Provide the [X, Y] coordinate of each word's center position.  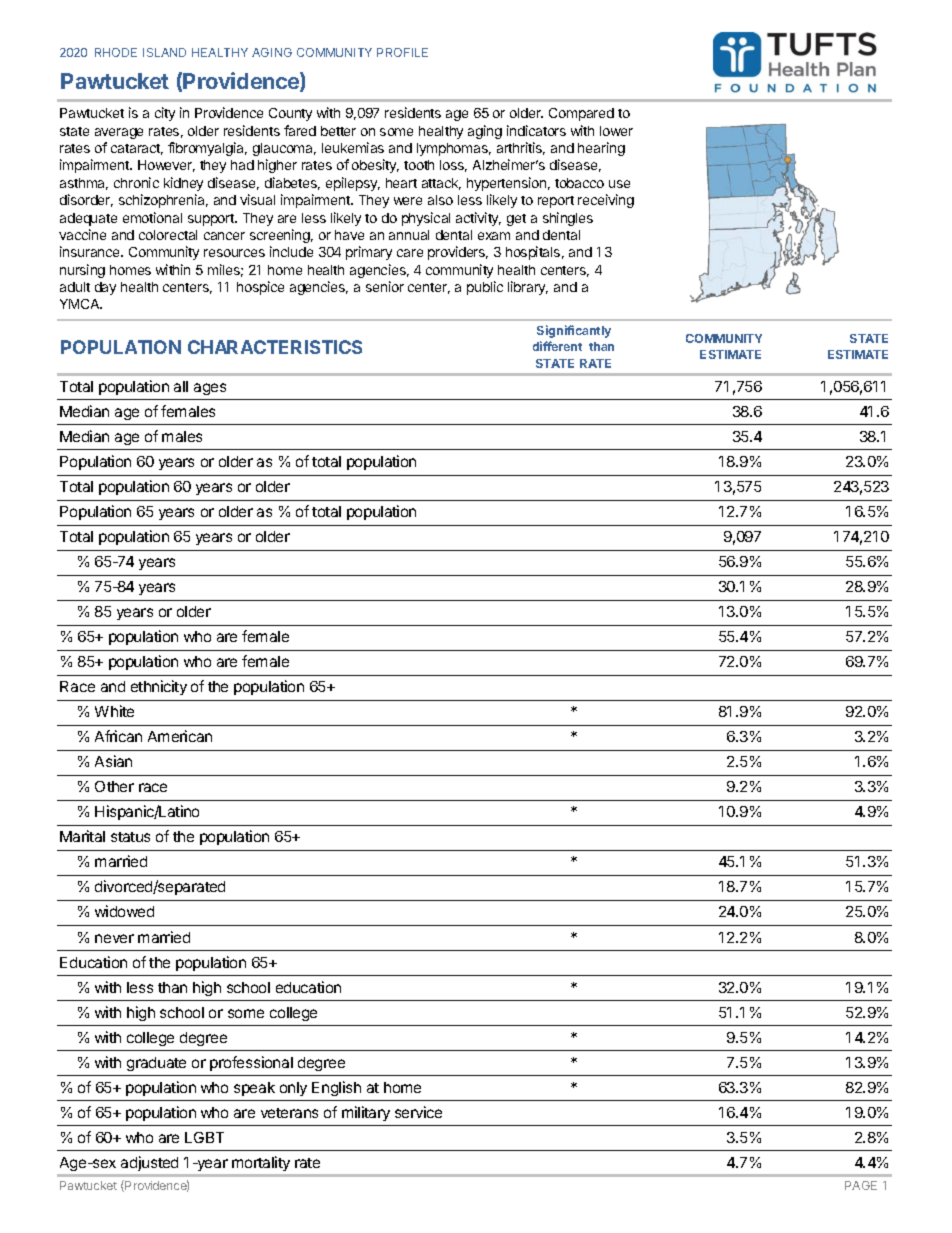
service [418, 1112]
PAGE [861, 1185]
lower [616, 131]
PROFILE [402, 52]
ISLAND [164, 52]
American [180, 736]
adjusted [149, 1163]
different [557, 346]
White [114, 711]
